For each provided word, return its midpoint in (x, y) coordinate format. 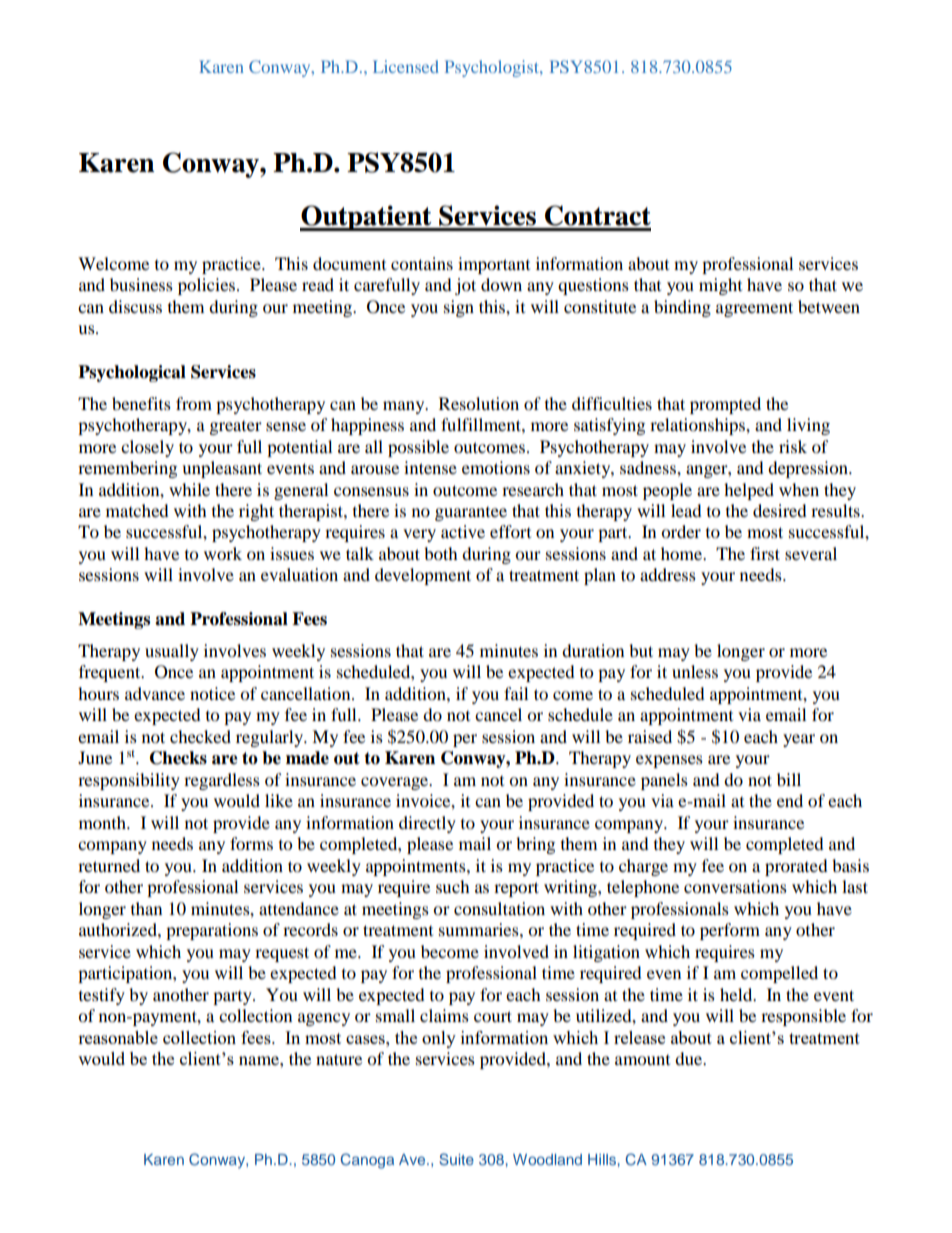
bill (789, 779)
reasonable (118, 1037)
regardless (222, 781)
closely (147, 448)
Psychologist (493, 68)
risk (793, 446)
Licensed (406, 66)
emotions (496, 467)
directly (427, 824)
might (720, 286)
